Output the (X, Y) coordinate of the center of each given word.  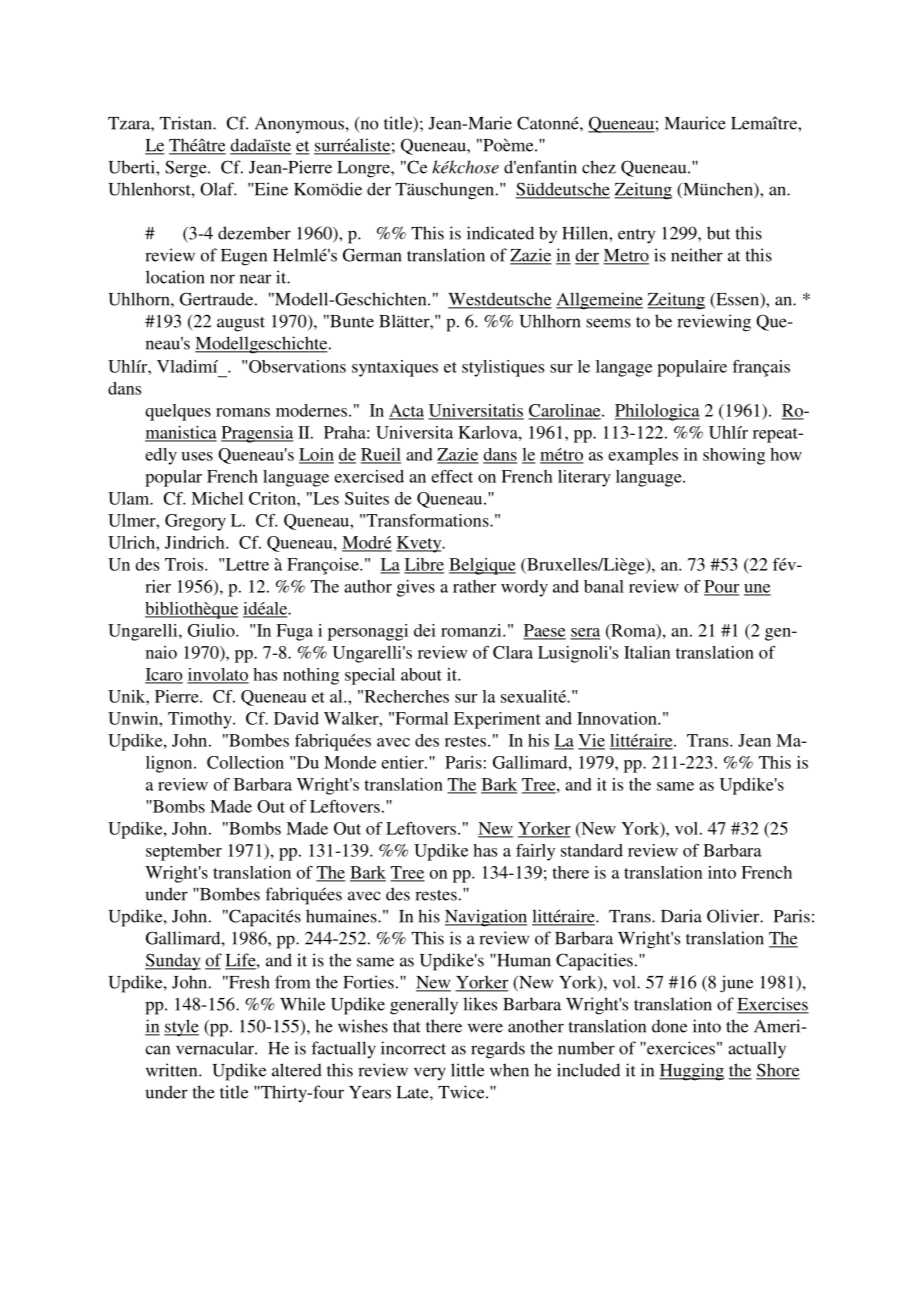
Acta (406, 411)
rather (474, 586)
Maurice (695, 123)
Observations (297, 366)
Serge (187, 169)
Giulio (212, 630)
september (184, 852)
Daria (681, 916)
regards (498, 1050)
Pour (721, 587)
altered (297, 1070)
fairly (535, 852)
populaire (692, 368)
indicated (500, 233)
